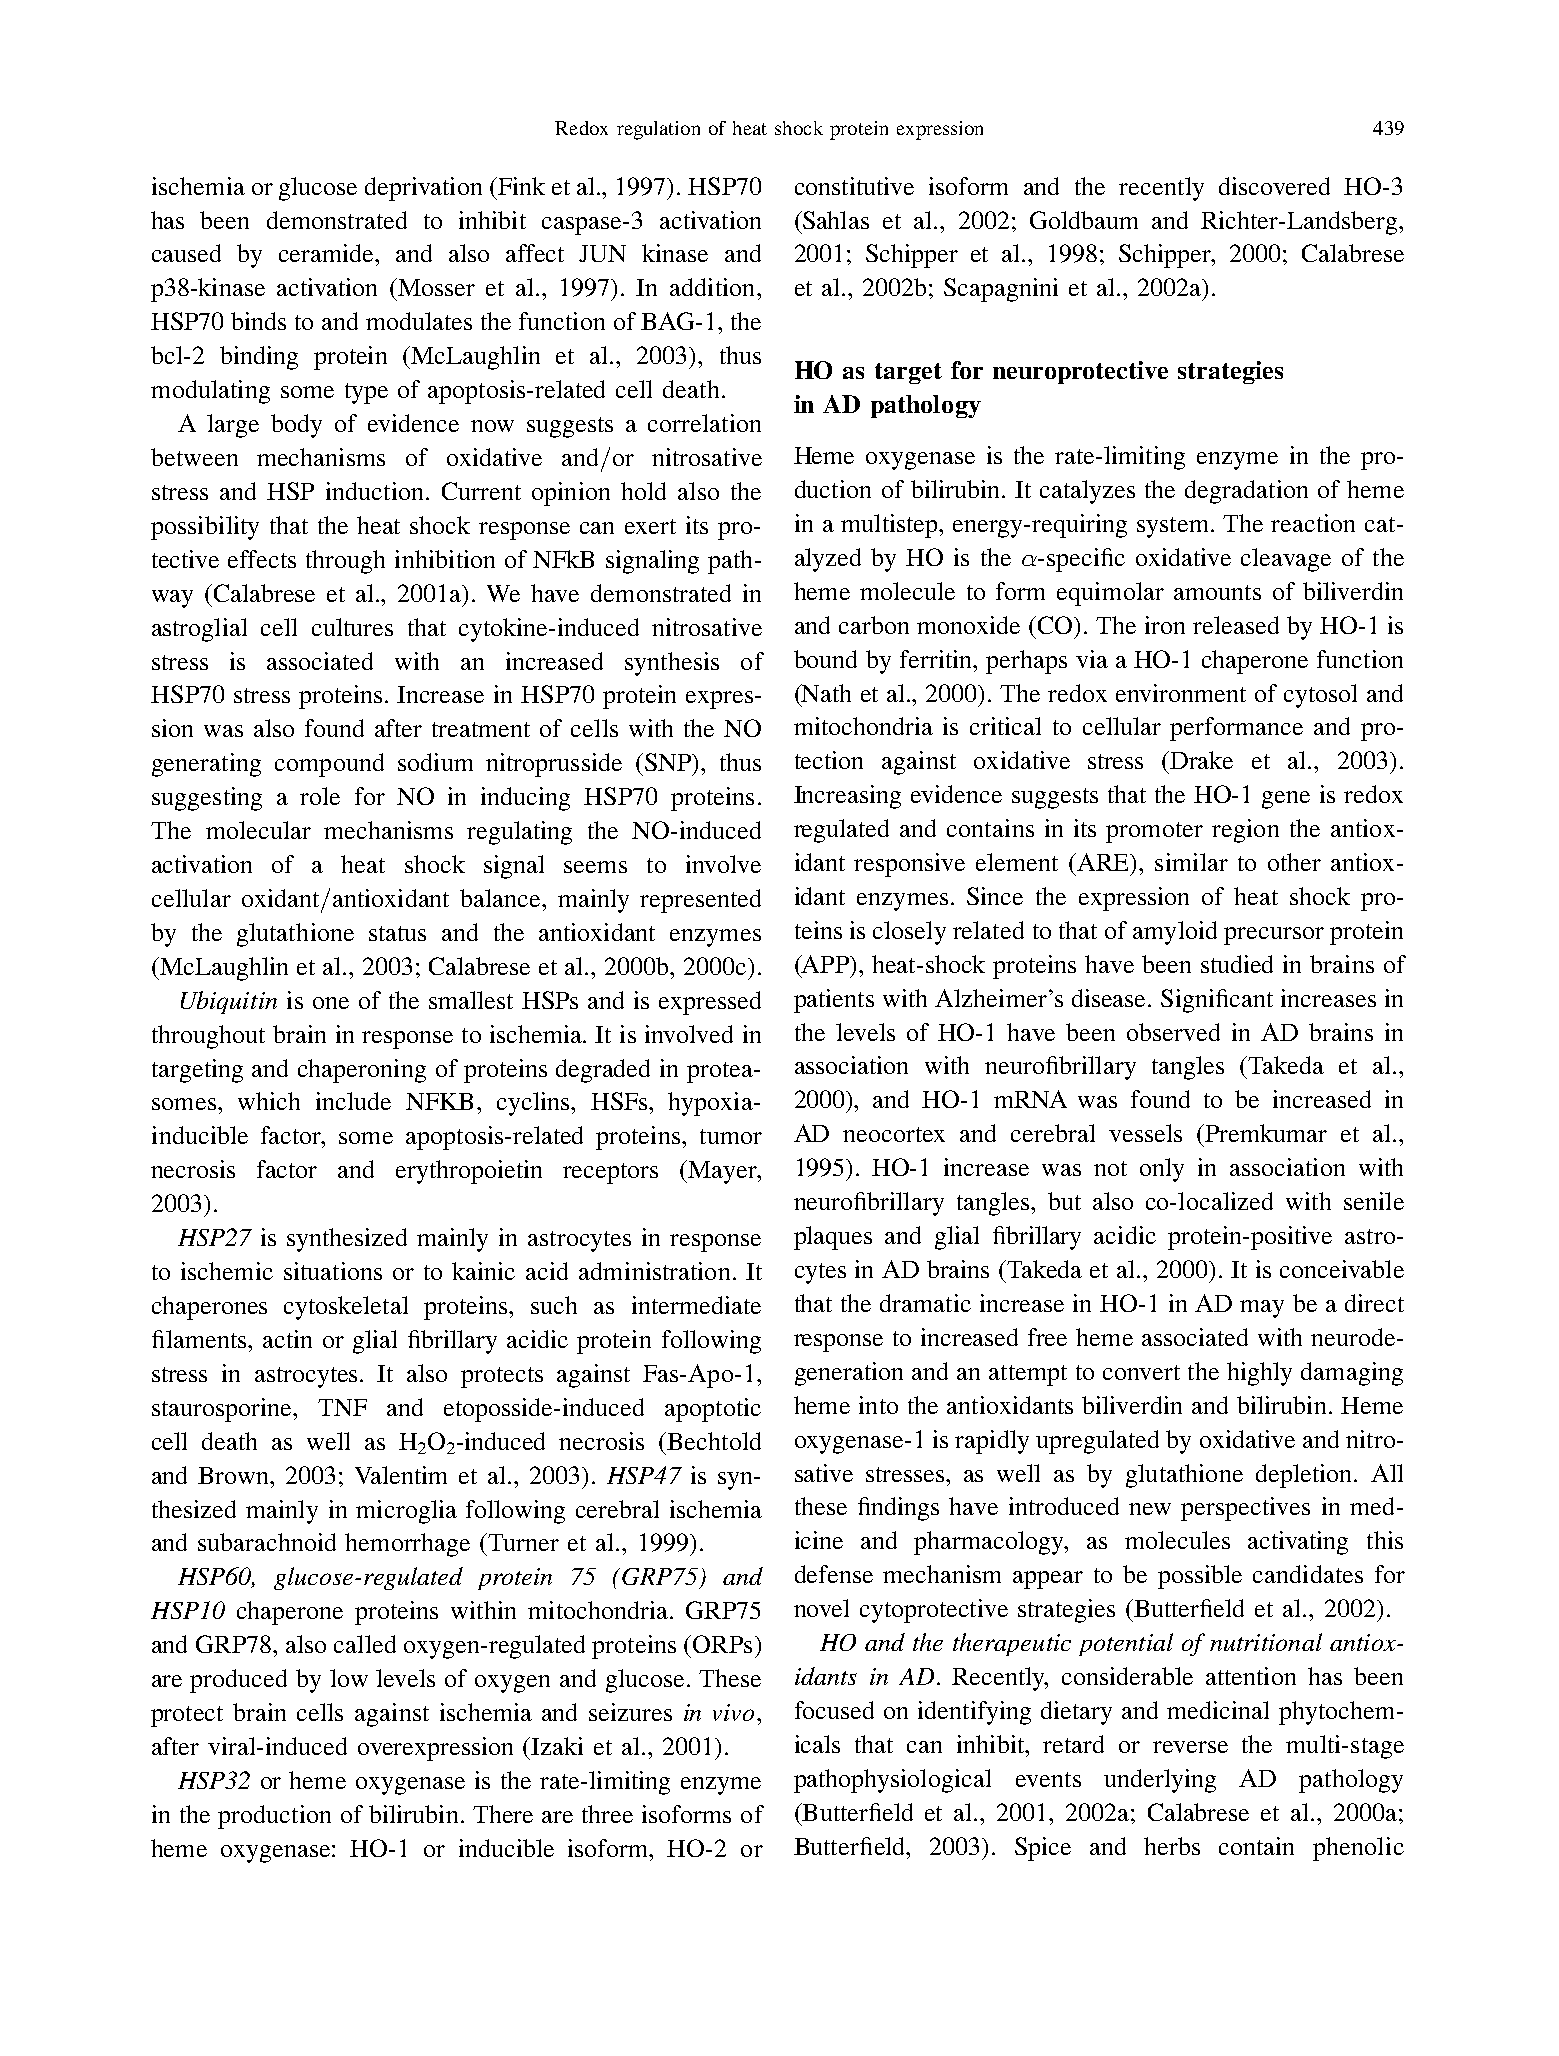  Describe the element at coordinates (733, 1712) in the page. I see `vivo` at that location.
